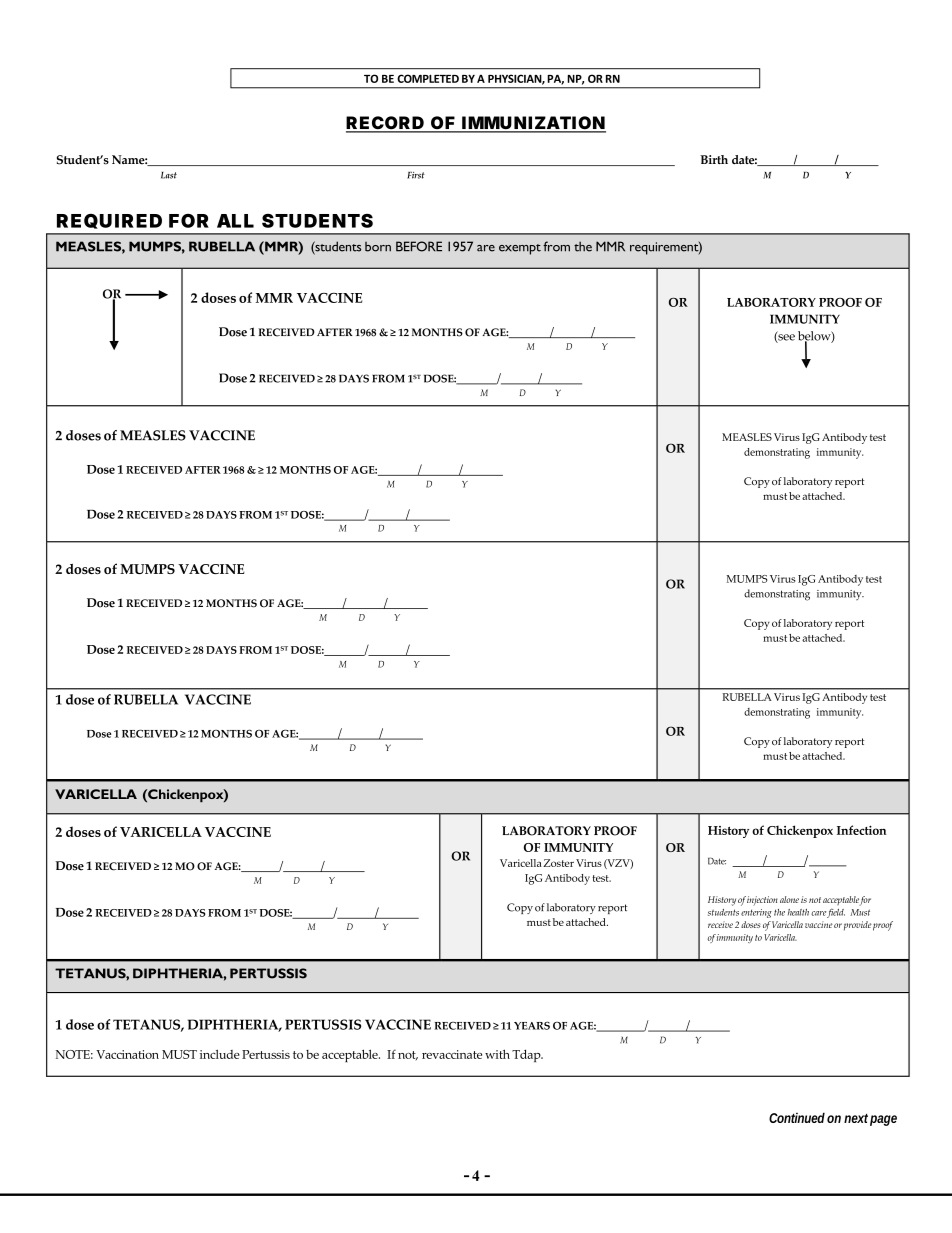 The height and width of the image is (1233, 952). What do you see at coordinates (127, 1054) in the image?
I see `Vaccination` at bounding box center [127, 1054].
